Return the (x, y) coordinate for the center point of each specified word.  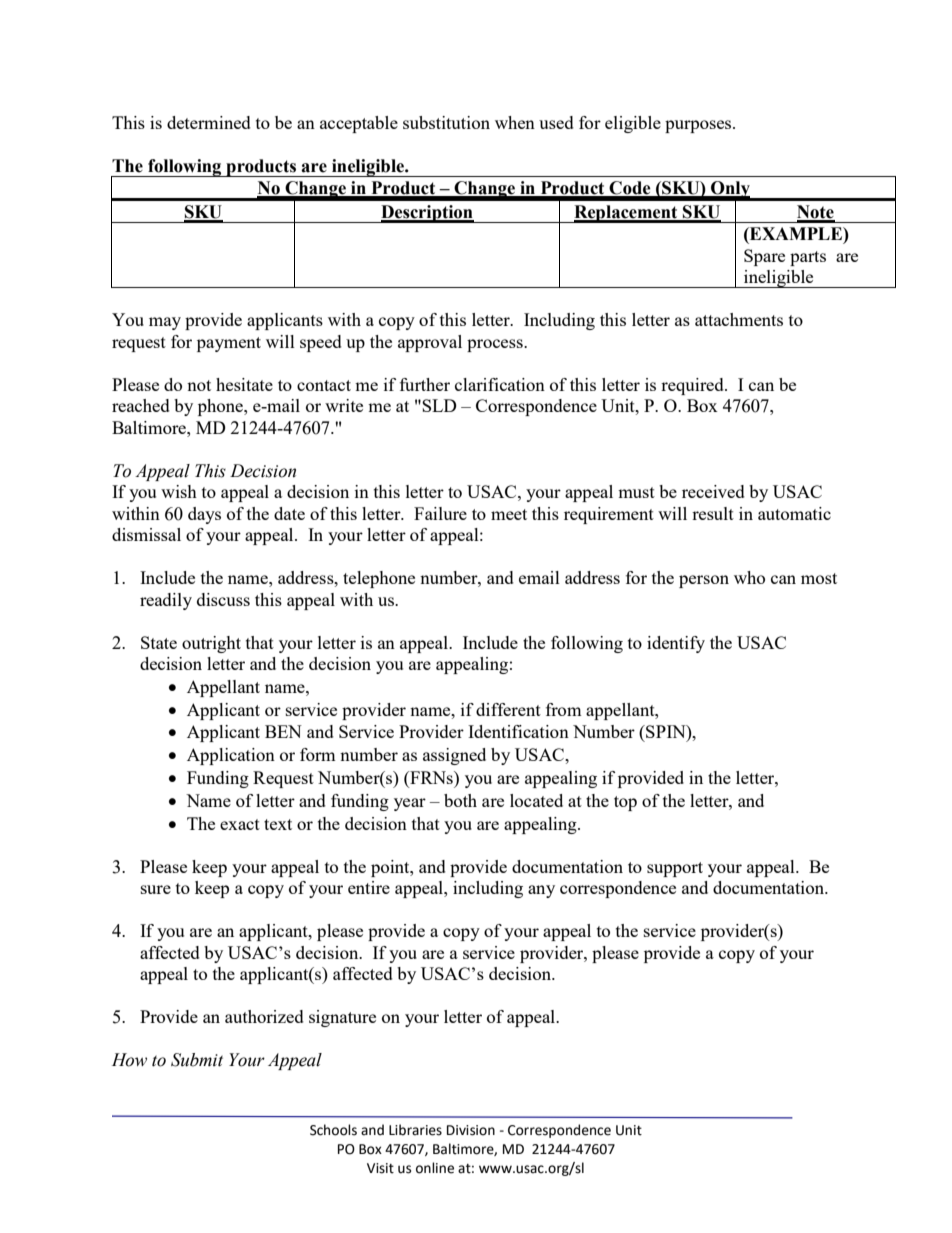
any (541, 891)
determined (209, 122)
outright (211, 644)
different (508, 709)
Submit (197, 1060)
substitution (446, 122)
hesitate (244, 384)
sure (156, 889)
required (693, 386)
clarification (500, 384)
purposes (699, 126)
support (675, 869)
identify (676, 644)
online (435, 1168)
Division (471, 1130)
